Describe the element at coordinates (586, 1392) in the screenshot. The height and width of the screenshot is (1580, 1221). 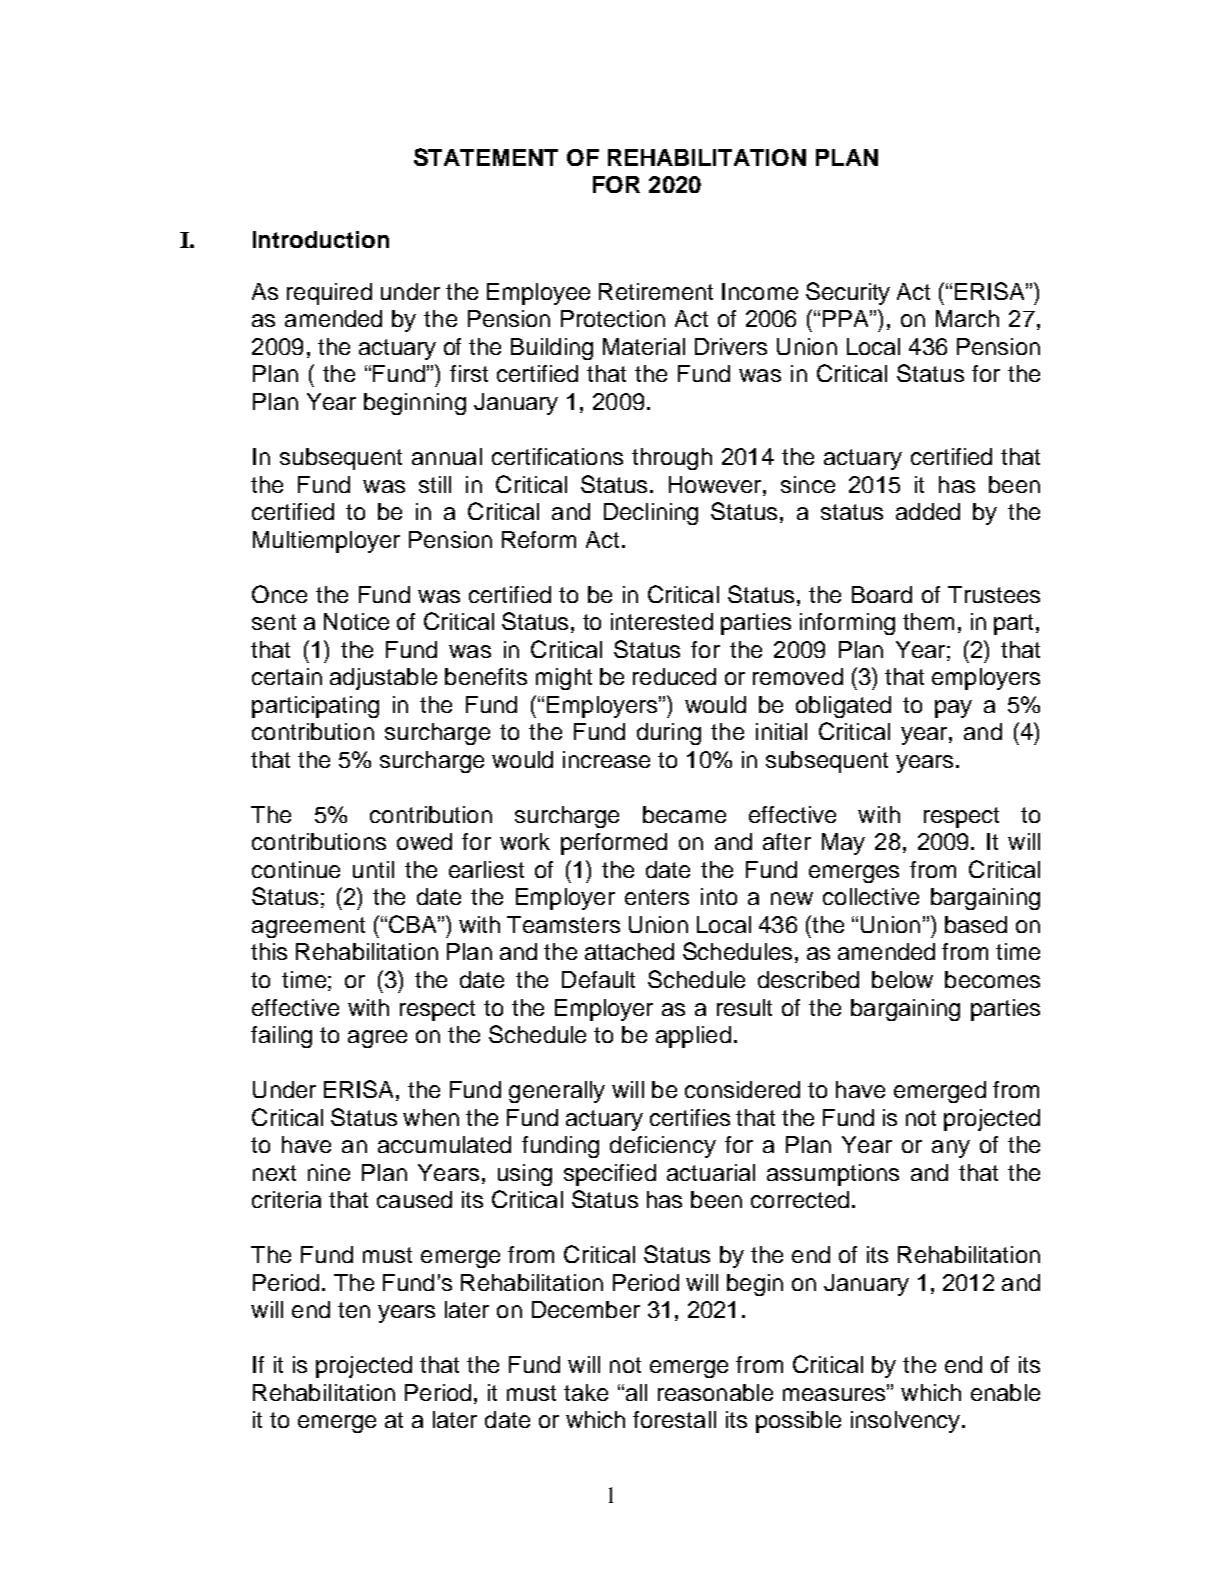
I see `take` at that location.
